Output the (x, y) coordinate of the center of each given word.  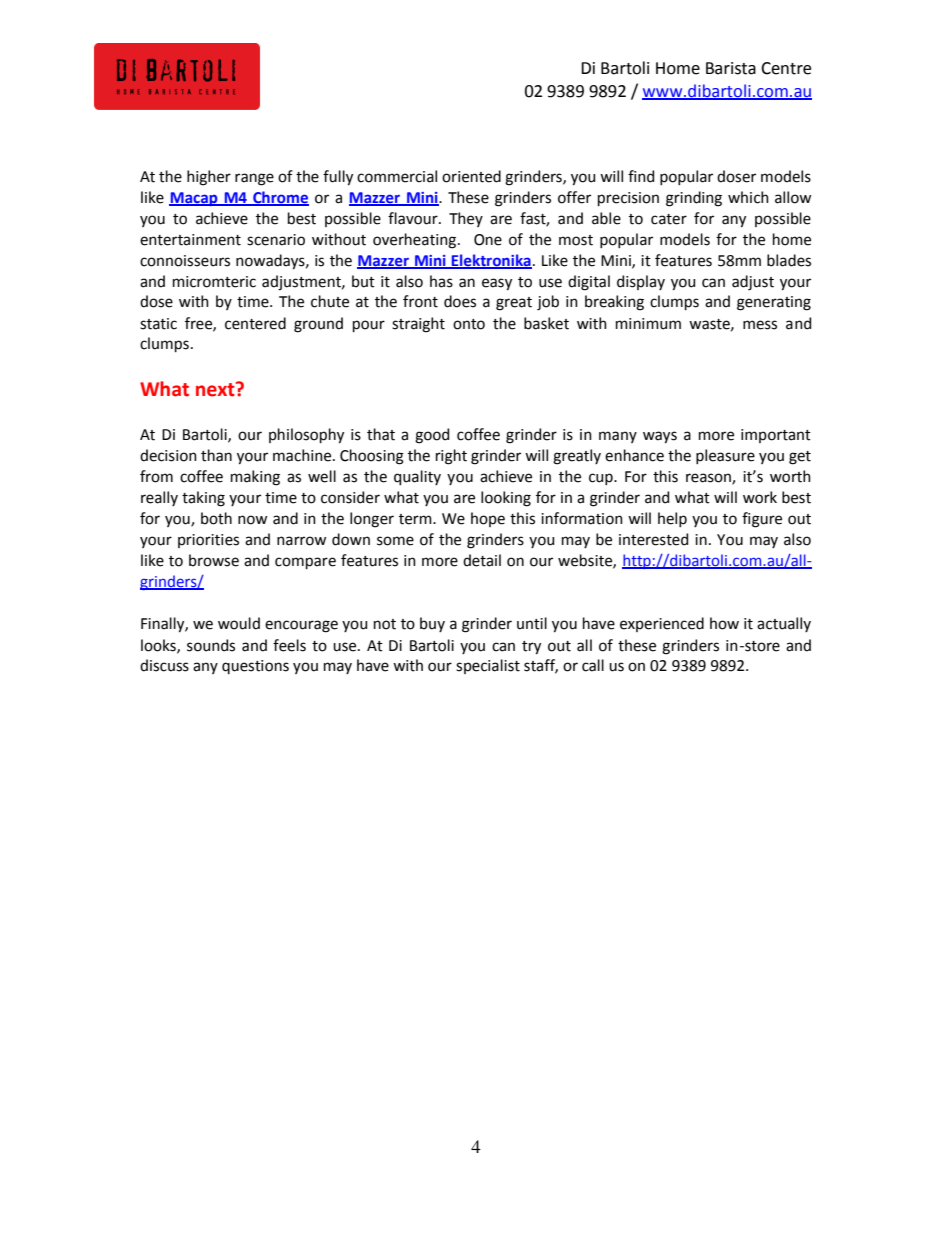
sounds (211, 645)
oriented (471, 176)
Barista (731, 68)
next (216, 389)
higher (209, 178)
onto (469, 324)
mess (760, 325)
